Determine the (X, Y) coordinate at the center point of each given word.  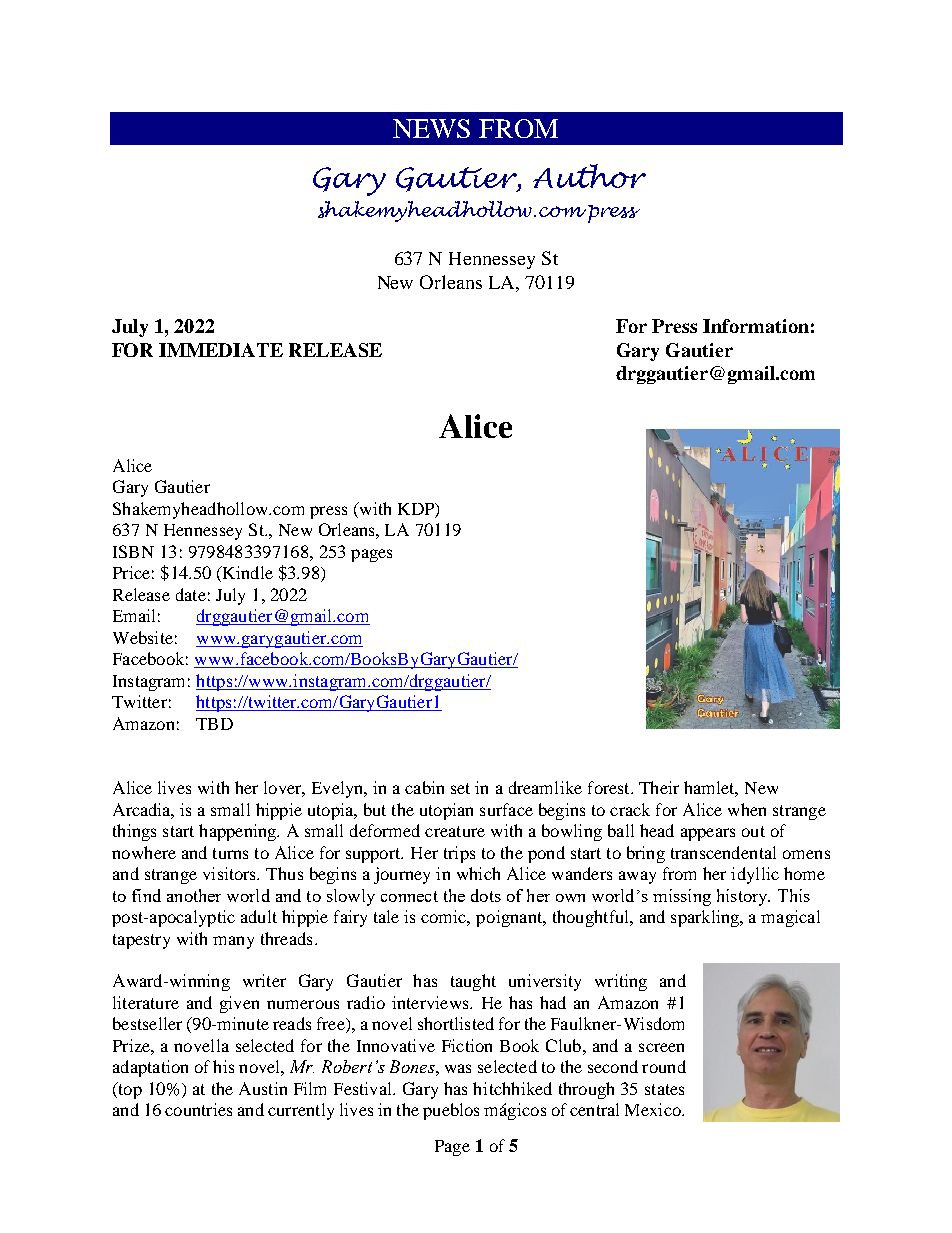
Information (756, 326)
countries (198, 1109)
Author (589, 176)
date (191, 594)
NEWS (431, 128)
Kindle (247, 572)
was (458, 1068)
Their (659, 787)
